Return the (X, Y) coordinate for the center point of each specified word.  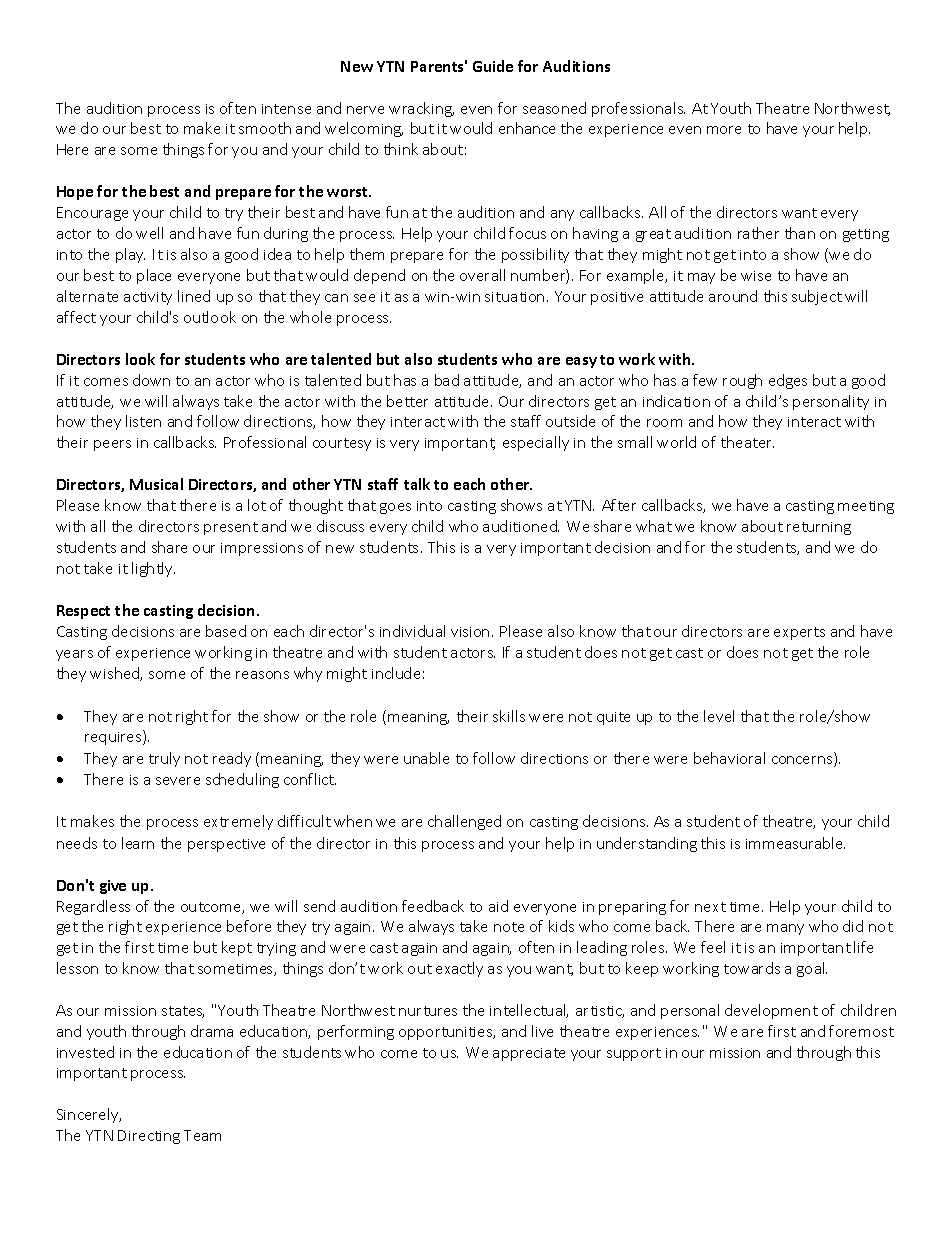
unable (426, 758)
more (724, 130)
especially (536, 443)
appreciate (529, 1054)
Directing (149, 1137)
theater (747, 442)
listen (143, 421)
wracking (421, 109)
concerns (803, 761)
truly (164, 759)
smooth (265, 128)
